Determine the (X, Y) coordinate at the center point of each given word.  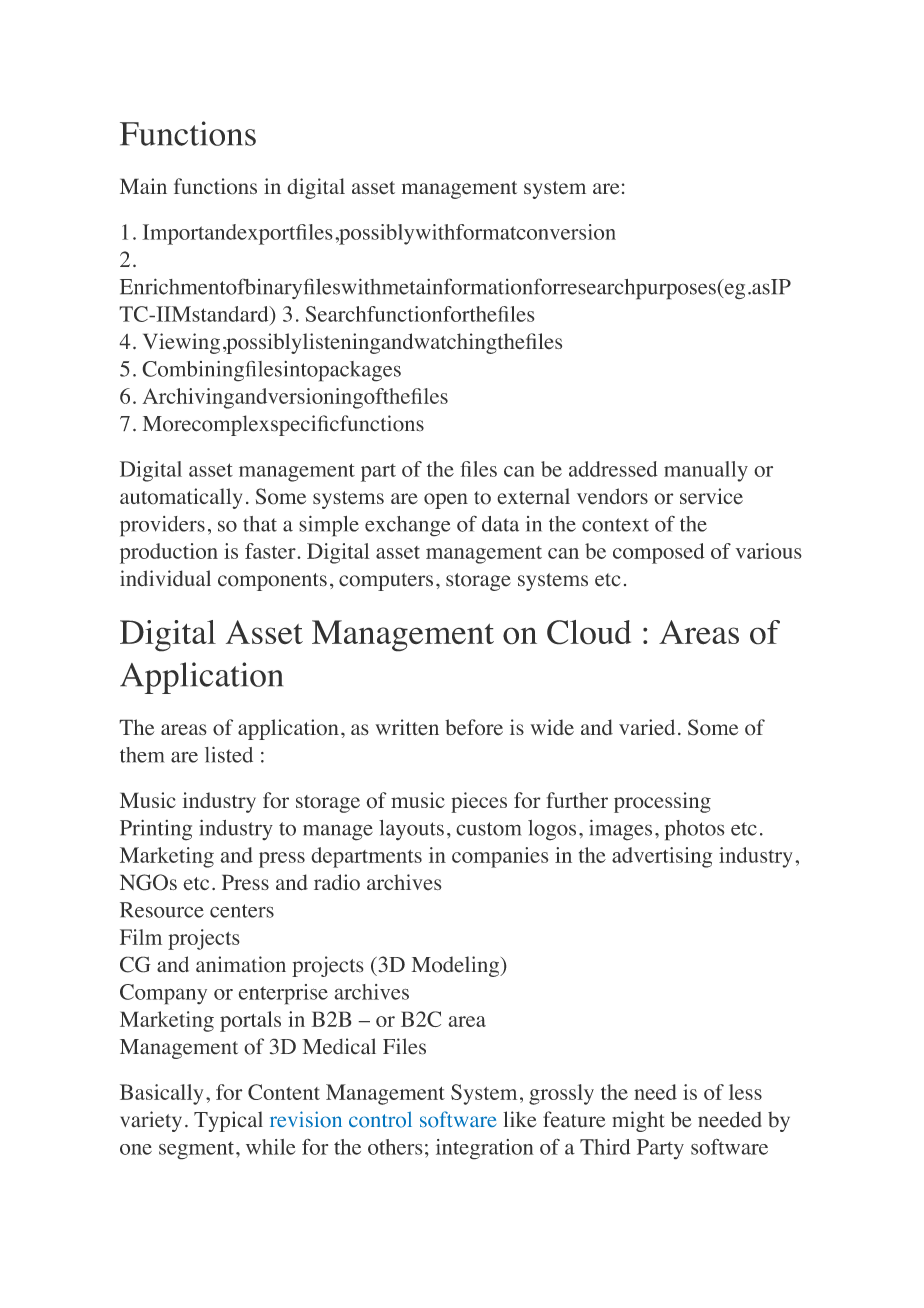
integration (485, 1149)
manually (706, 471)
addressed (613, 469)
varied (647, 727)
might (638, 1121)
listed (229, 754)
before (474, 727)
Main (143, 186)
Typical (228, 1121)
